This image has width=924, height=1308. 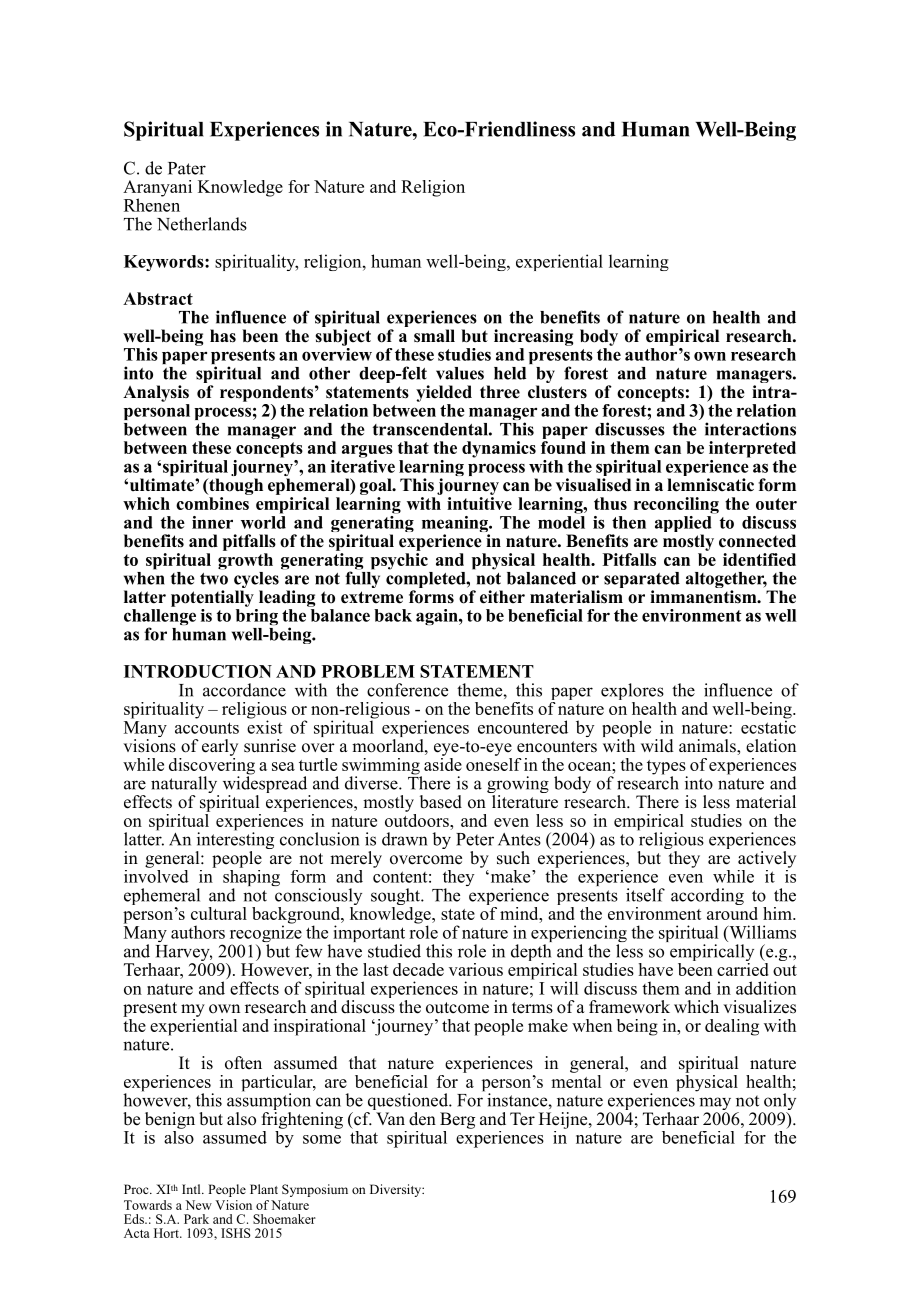 What do you see at coordinates (212, 598) in the image?
I see `potentially` at bounding box center [212, 598].
